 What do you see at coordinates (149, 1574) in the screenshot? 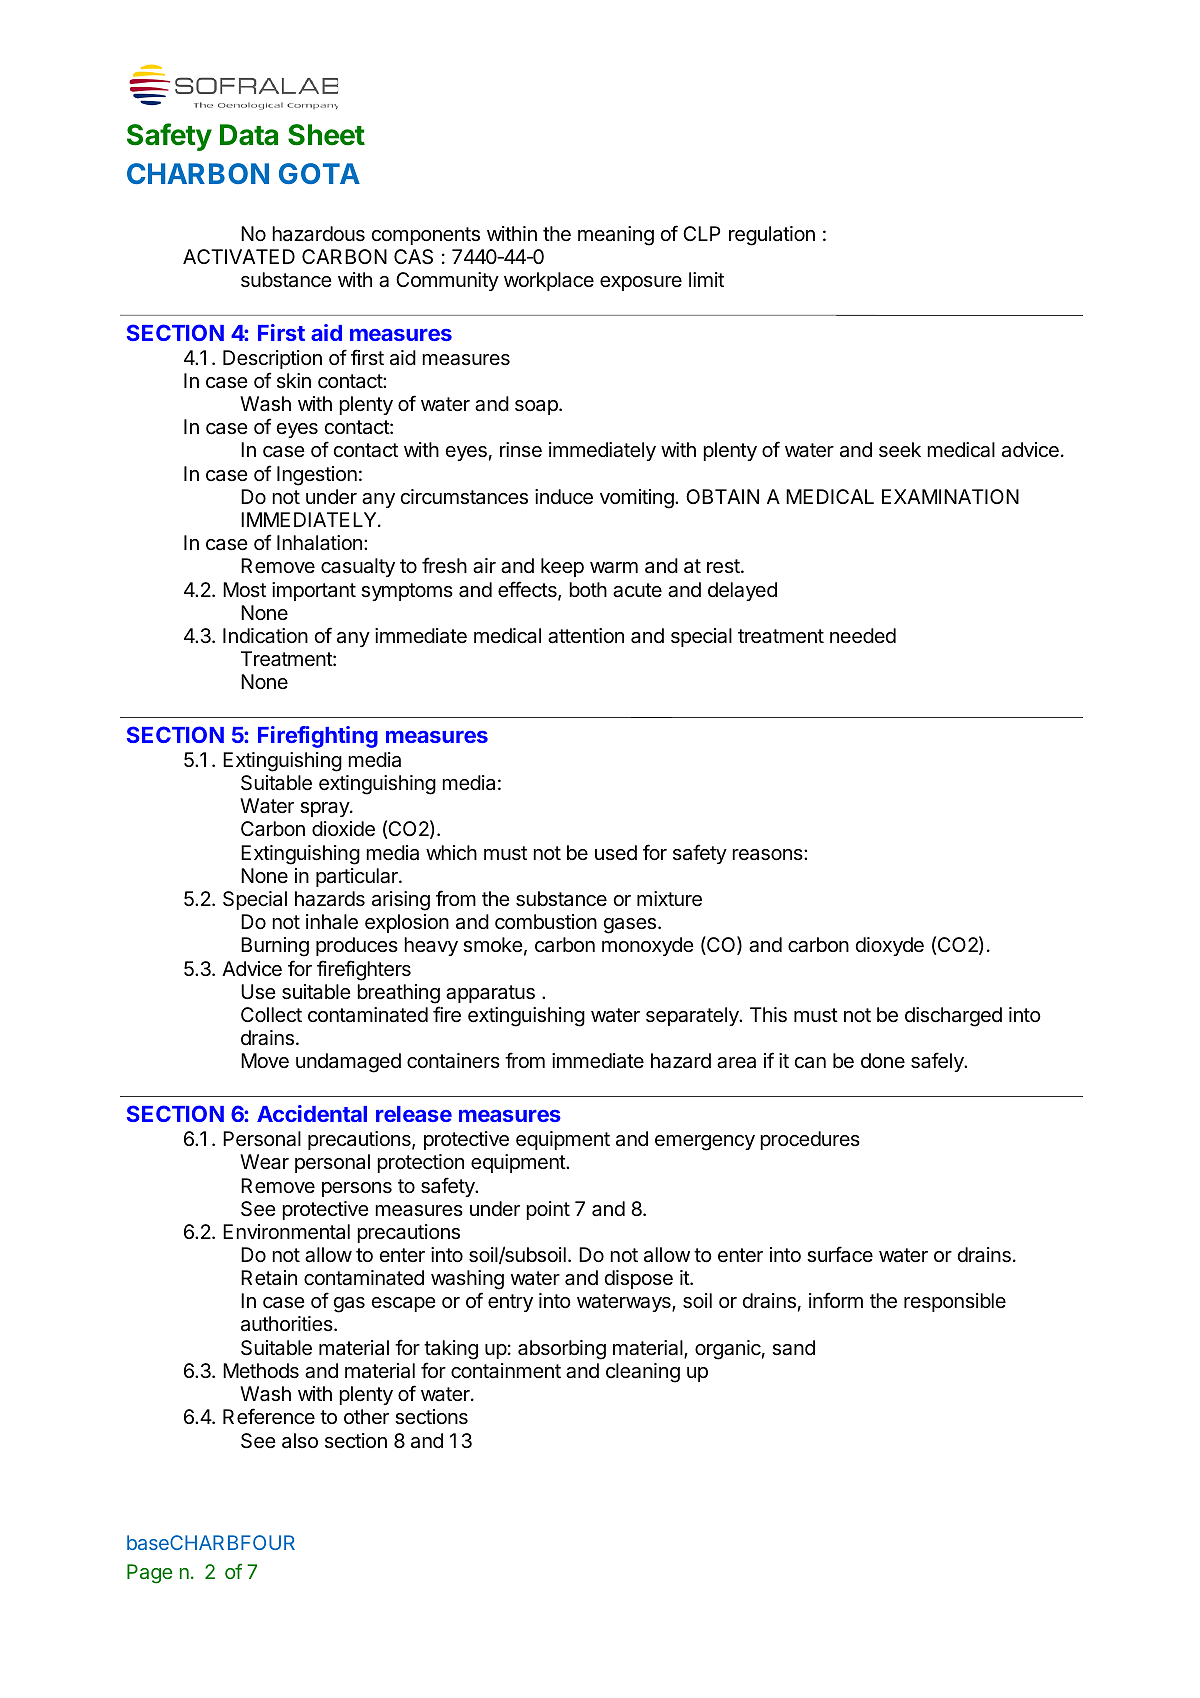
I see `Page` at bounding box center [149, 1574].
